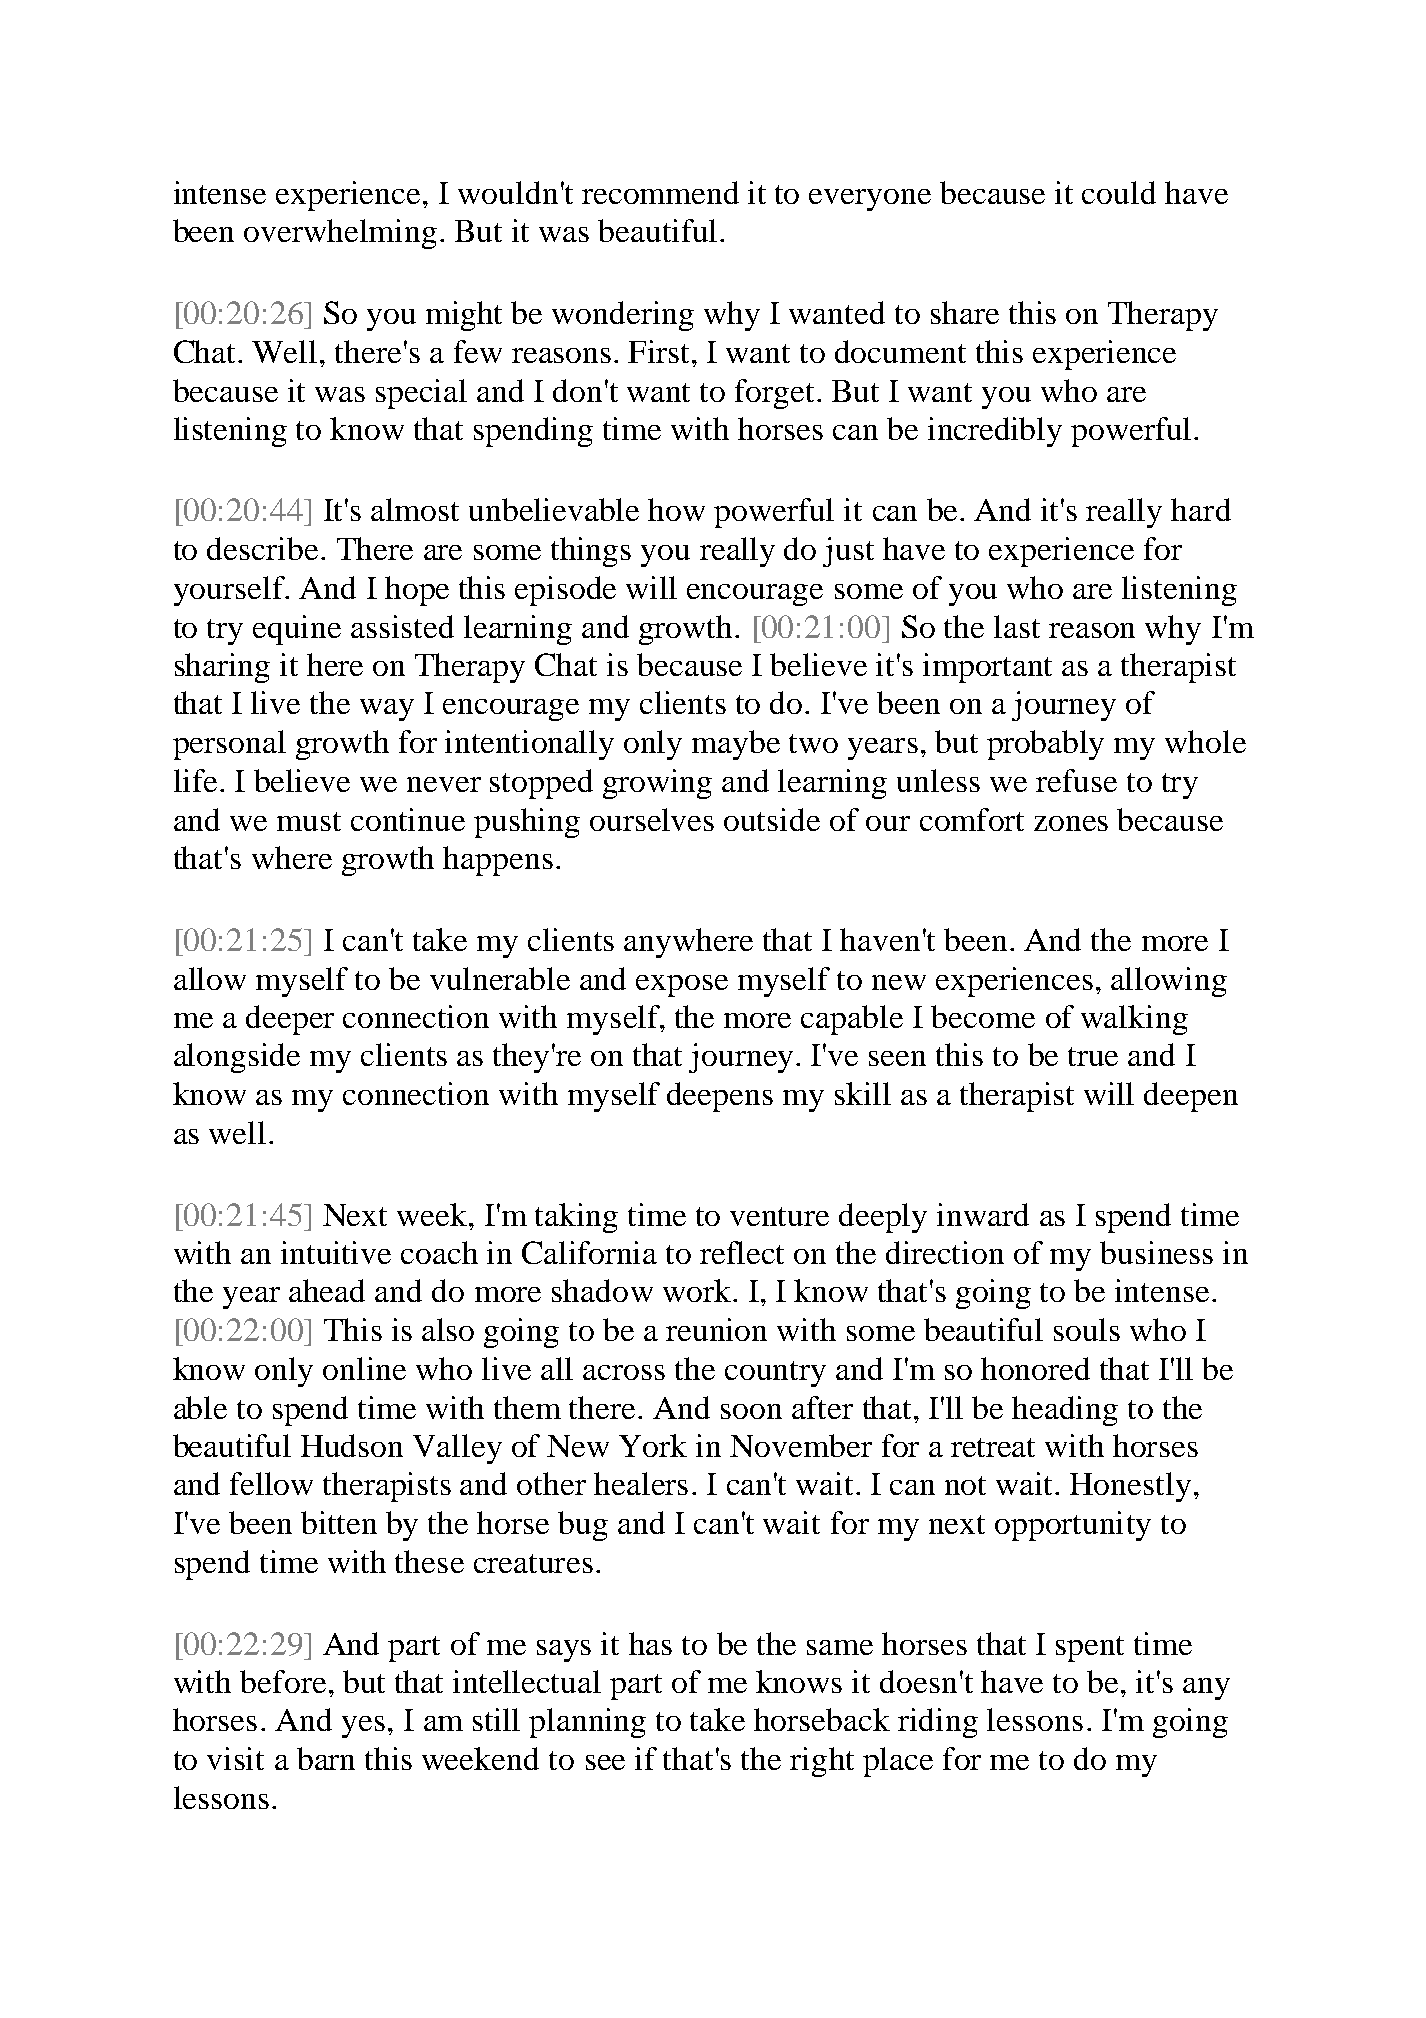 This page has height=2018, width=1426. I want to click on overwhelming, so click(340, 234).
